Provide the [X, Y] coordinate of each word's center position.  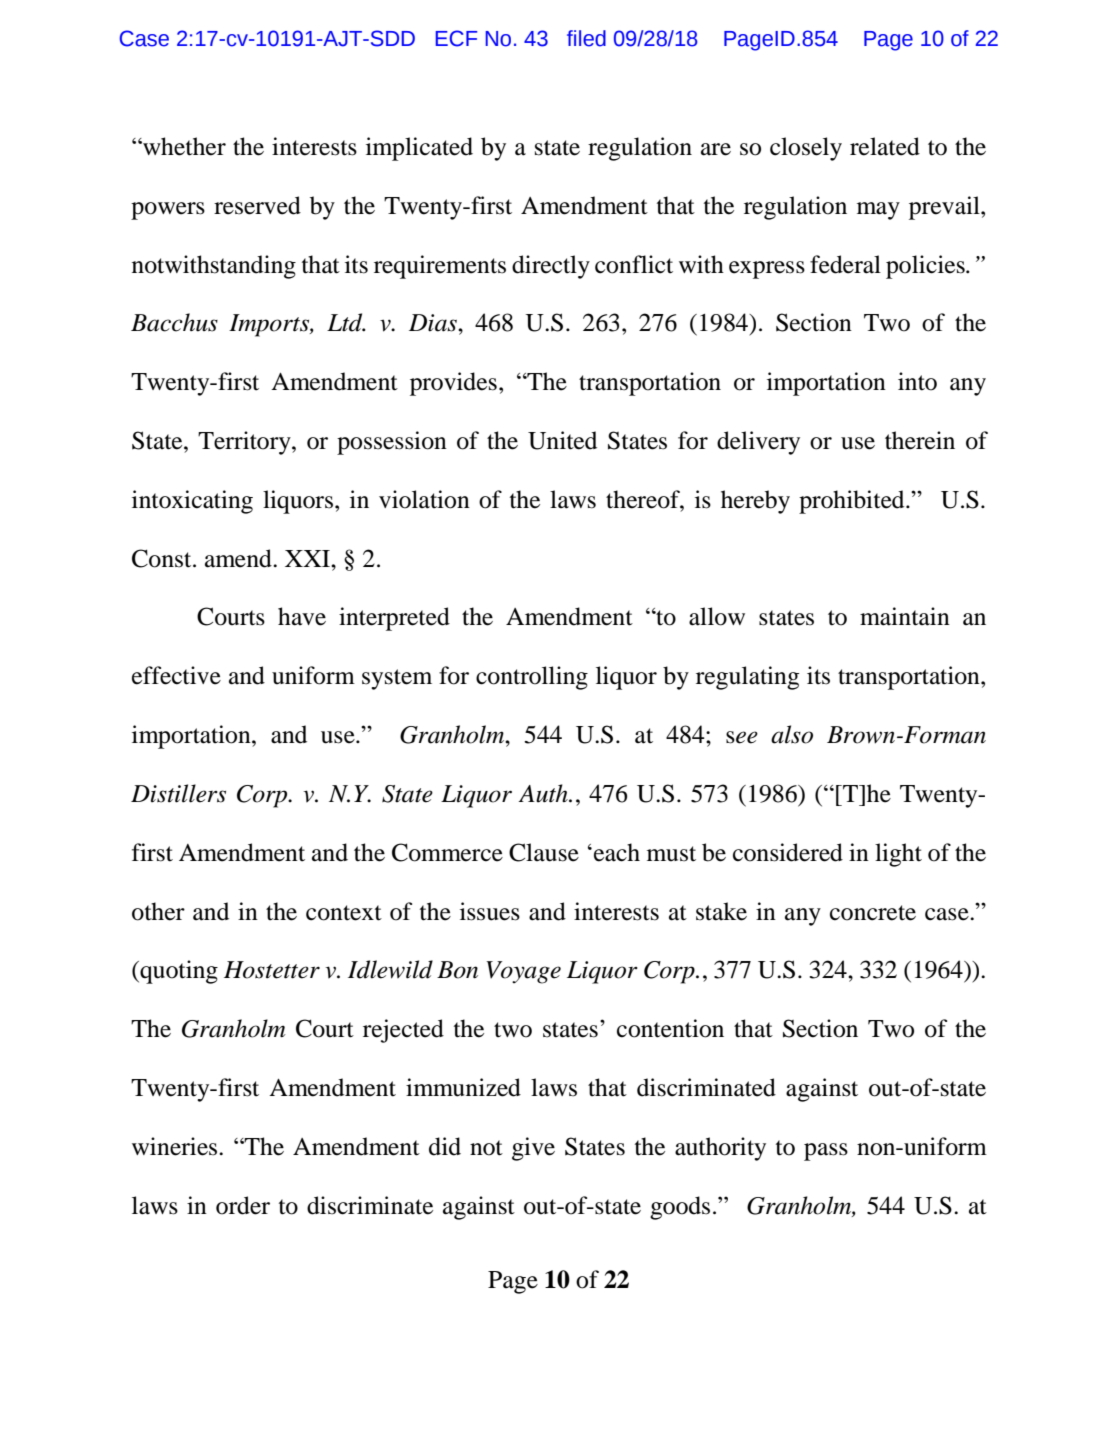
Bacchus [174, 322]
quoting [178, 972]
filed [586, 38]
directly [551, 267]
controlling [532, 678]
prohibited [853, 502]
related [885, 146]
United [562, 440]
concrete [873, 913]
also [792, 734]
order [243, 1205]
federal [845, 264]
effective [176, 675]
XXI [308, 558]
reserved [257, 205]
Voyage [523, 972]
